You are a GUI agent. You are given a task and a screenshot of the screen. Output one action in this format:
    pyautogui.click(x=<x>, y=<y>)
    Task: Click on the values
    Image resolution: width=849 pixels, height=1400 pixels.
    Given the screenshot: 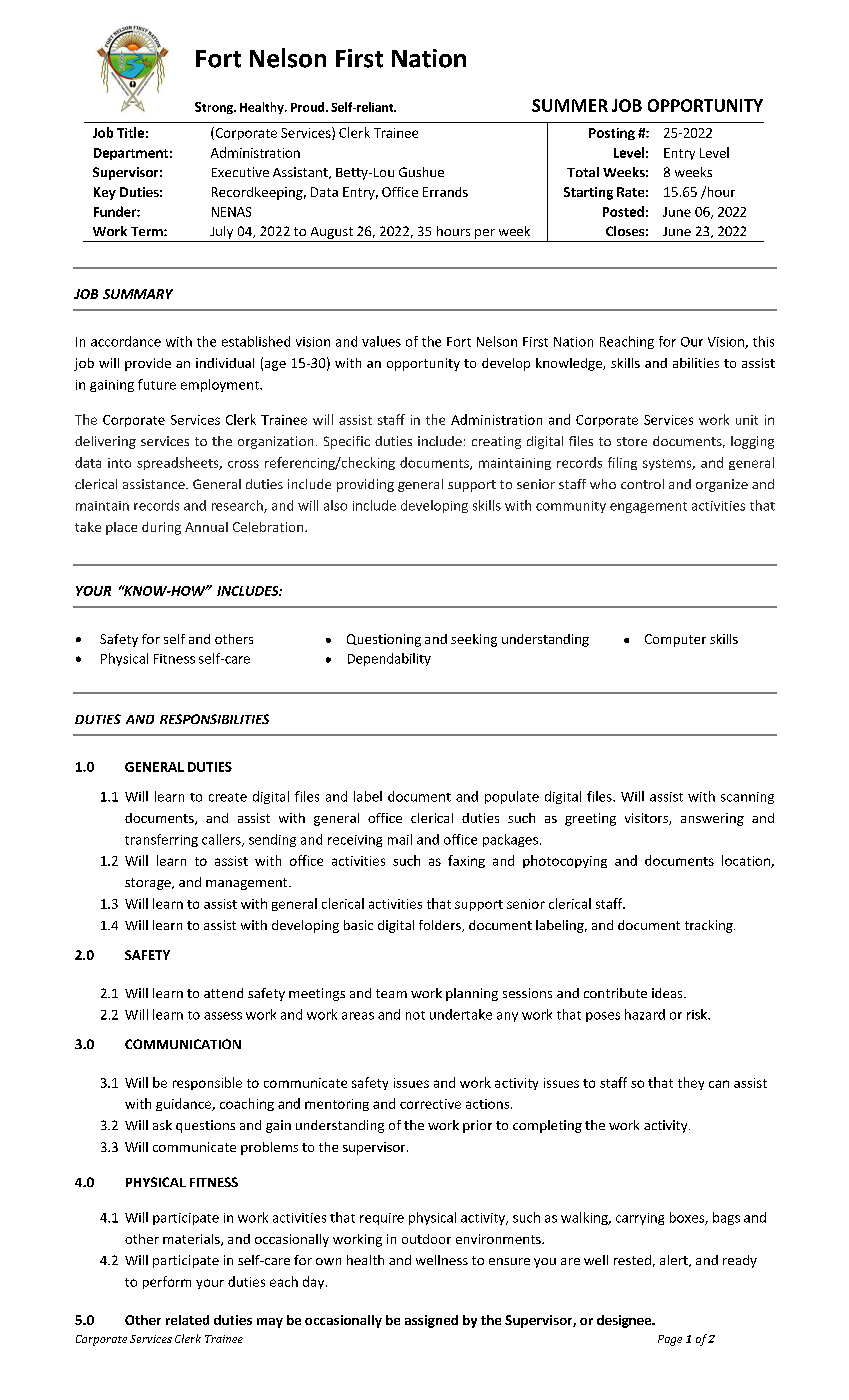 What is the action you would take?
    pyautogui.click(x=381, y=341)
